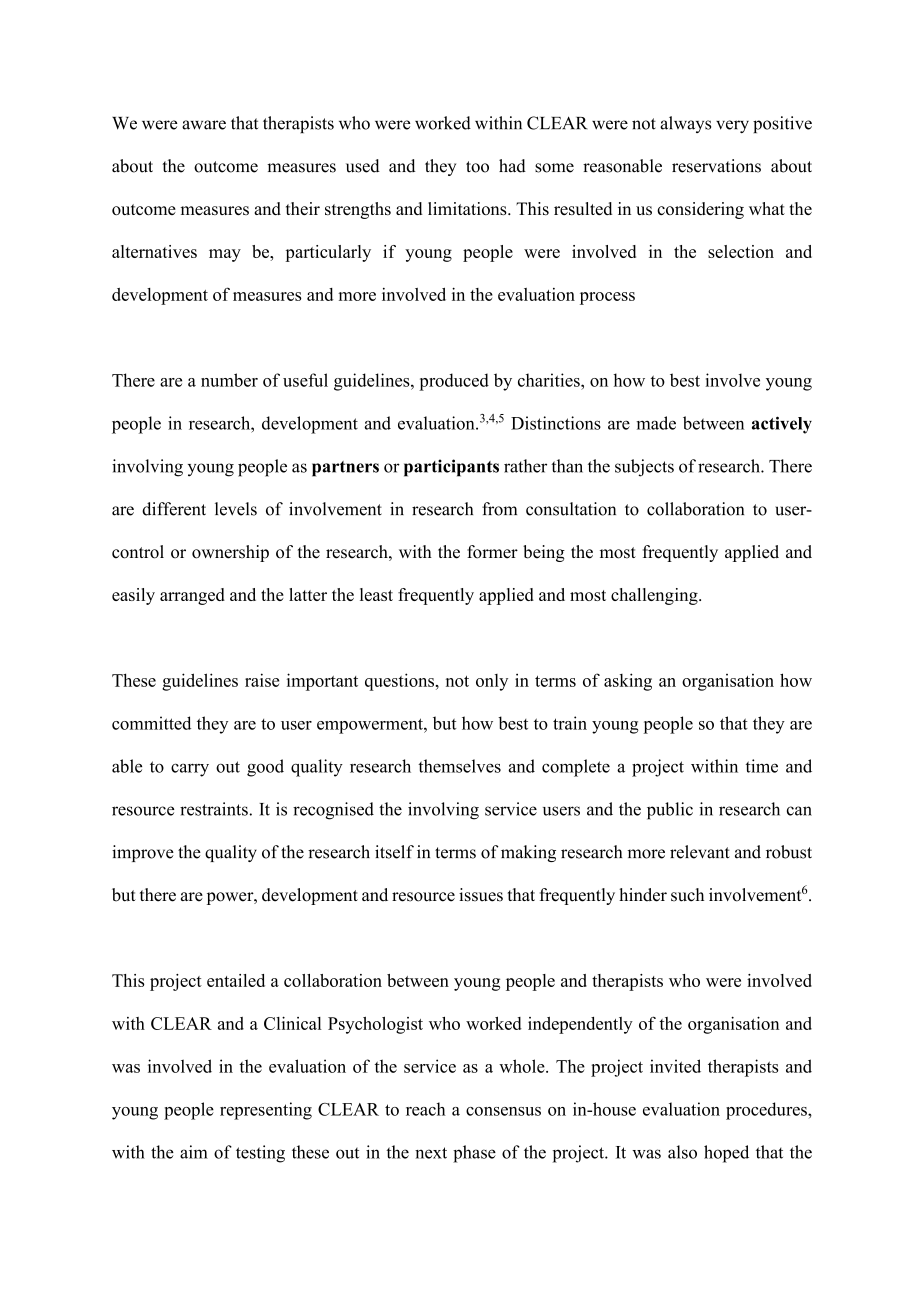  What do you see at coordinates (644, 468) in the image?
I see `subjects` at bounding box center [644, 468].
